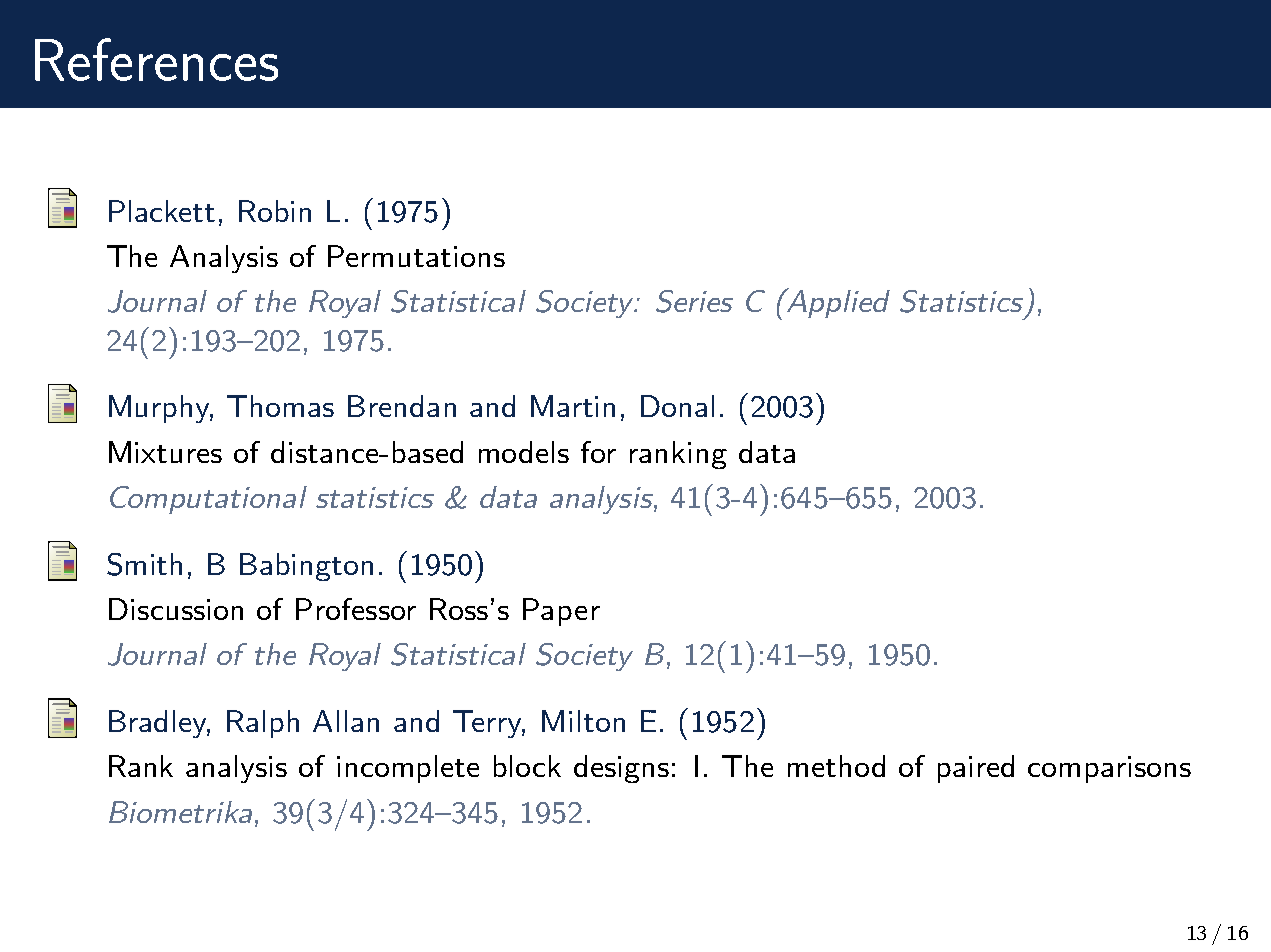 The width and height of the page is (1271, 952). What do you see at coordinates (976, 769) in the page?
I see `paired` at bounding box center [976, 769].
